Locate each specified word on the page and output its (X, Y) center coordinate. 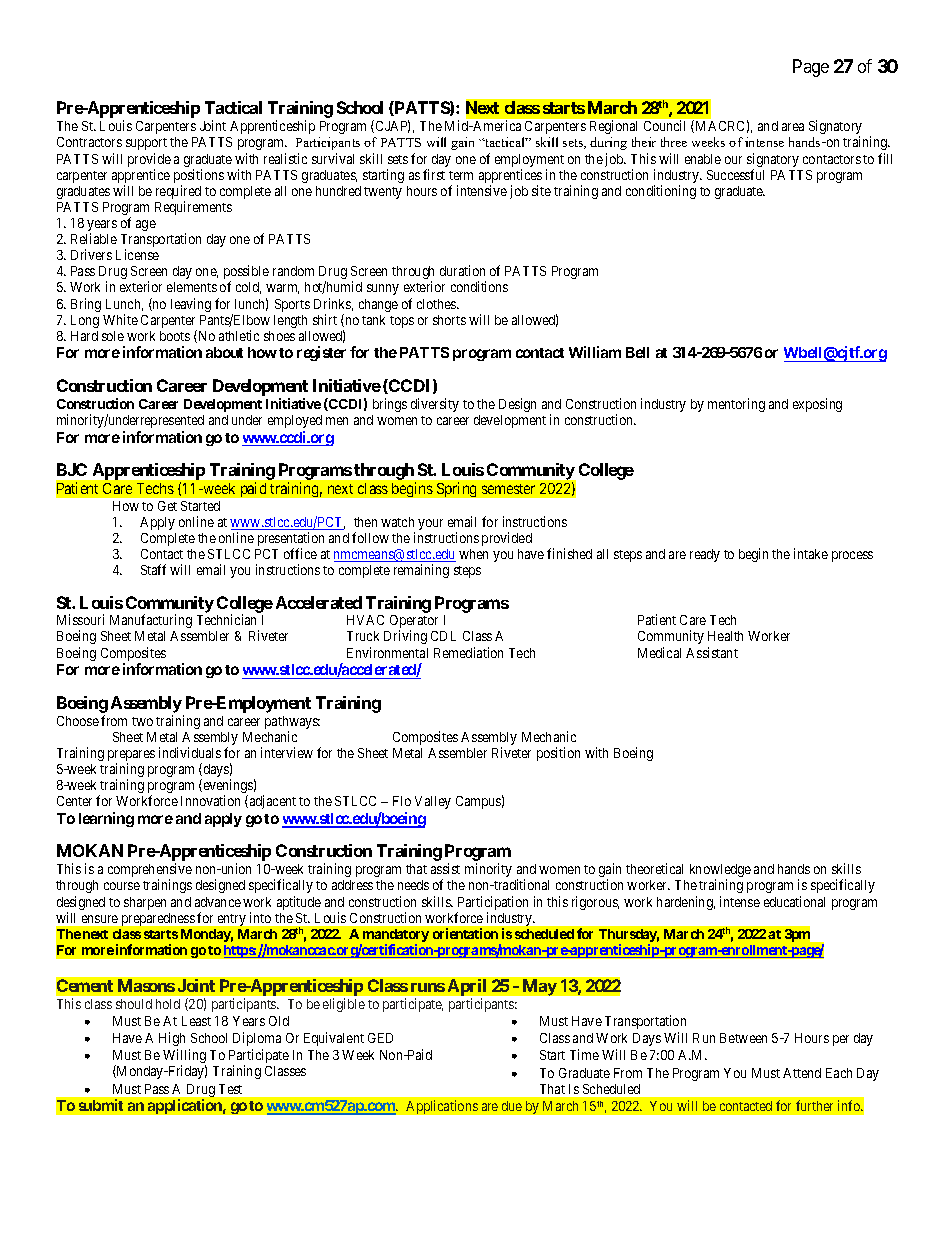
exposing (817, 405)
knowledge (720, 872)
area (793, 127)
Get (167, 506)
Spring (456, 489)
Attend (802, 1073)
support (146, 144)
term (461, 175)
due (512, 1106)
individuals (190, 752)
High (172, 1039)
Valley (433, 802)
